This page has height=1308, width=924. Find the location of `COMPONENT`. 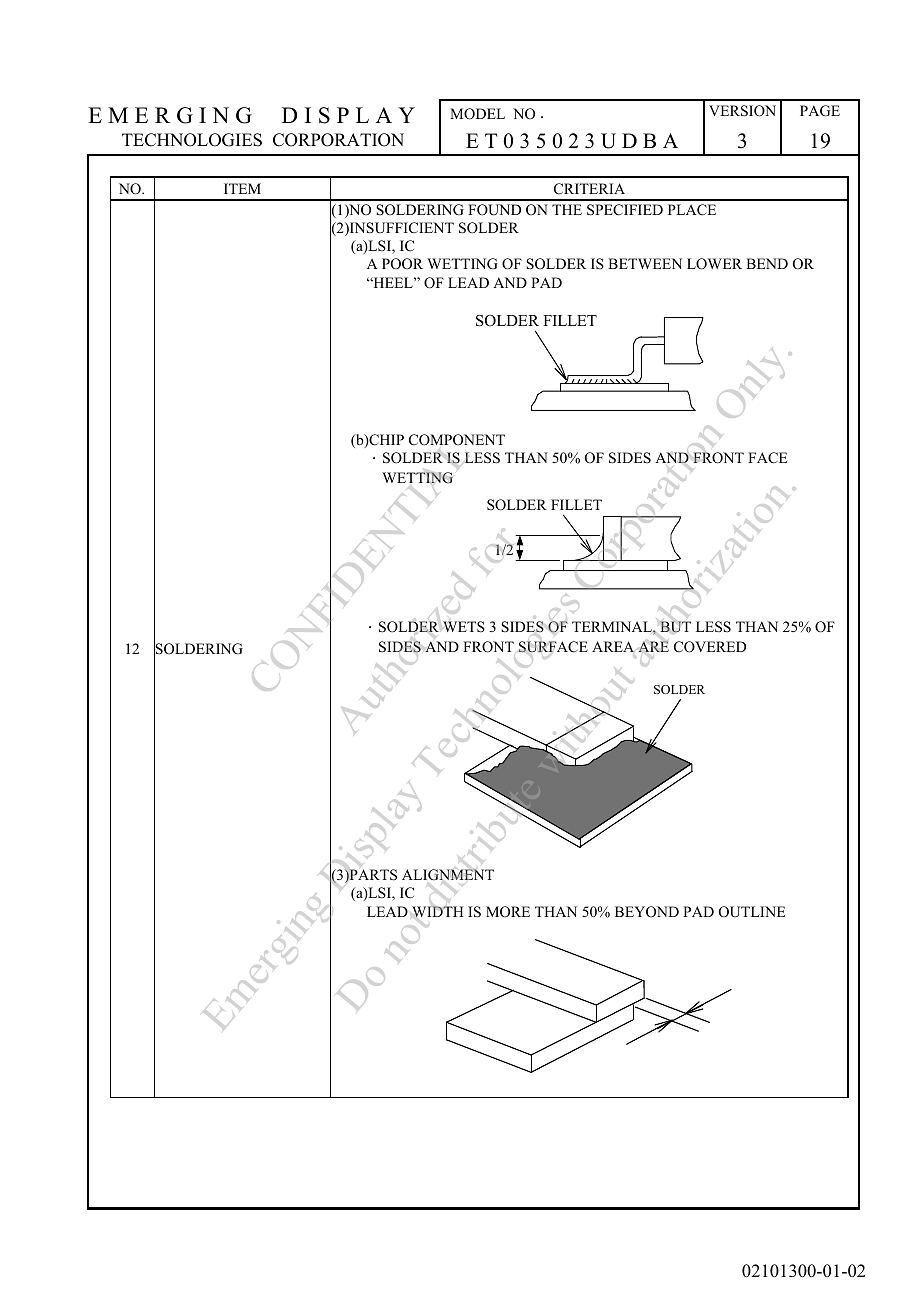

COMPONENT is located at coordinates (457, 440).
